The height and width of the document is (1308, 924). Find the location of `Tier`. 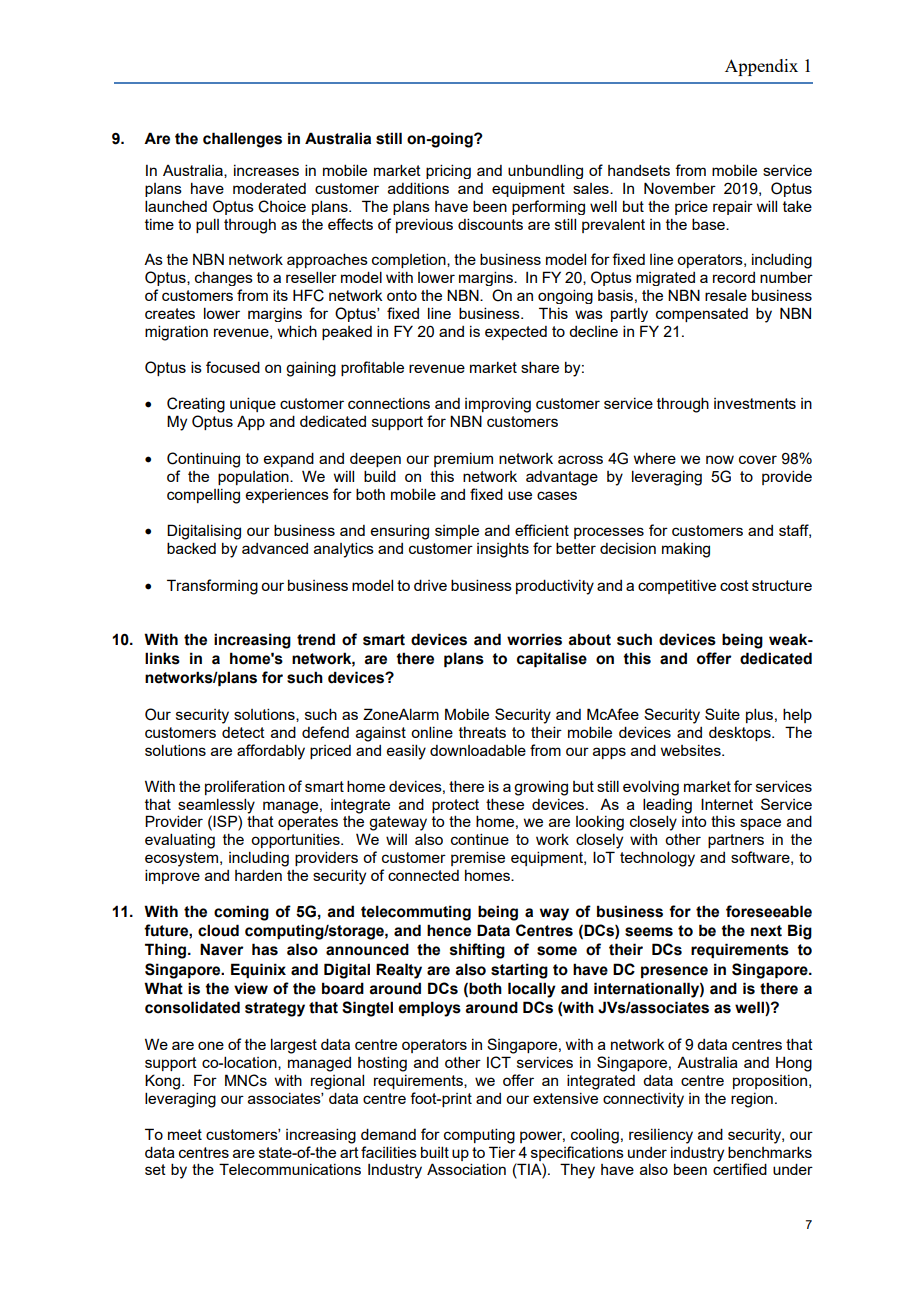

Tier is located at coordinates (502, 1152).
